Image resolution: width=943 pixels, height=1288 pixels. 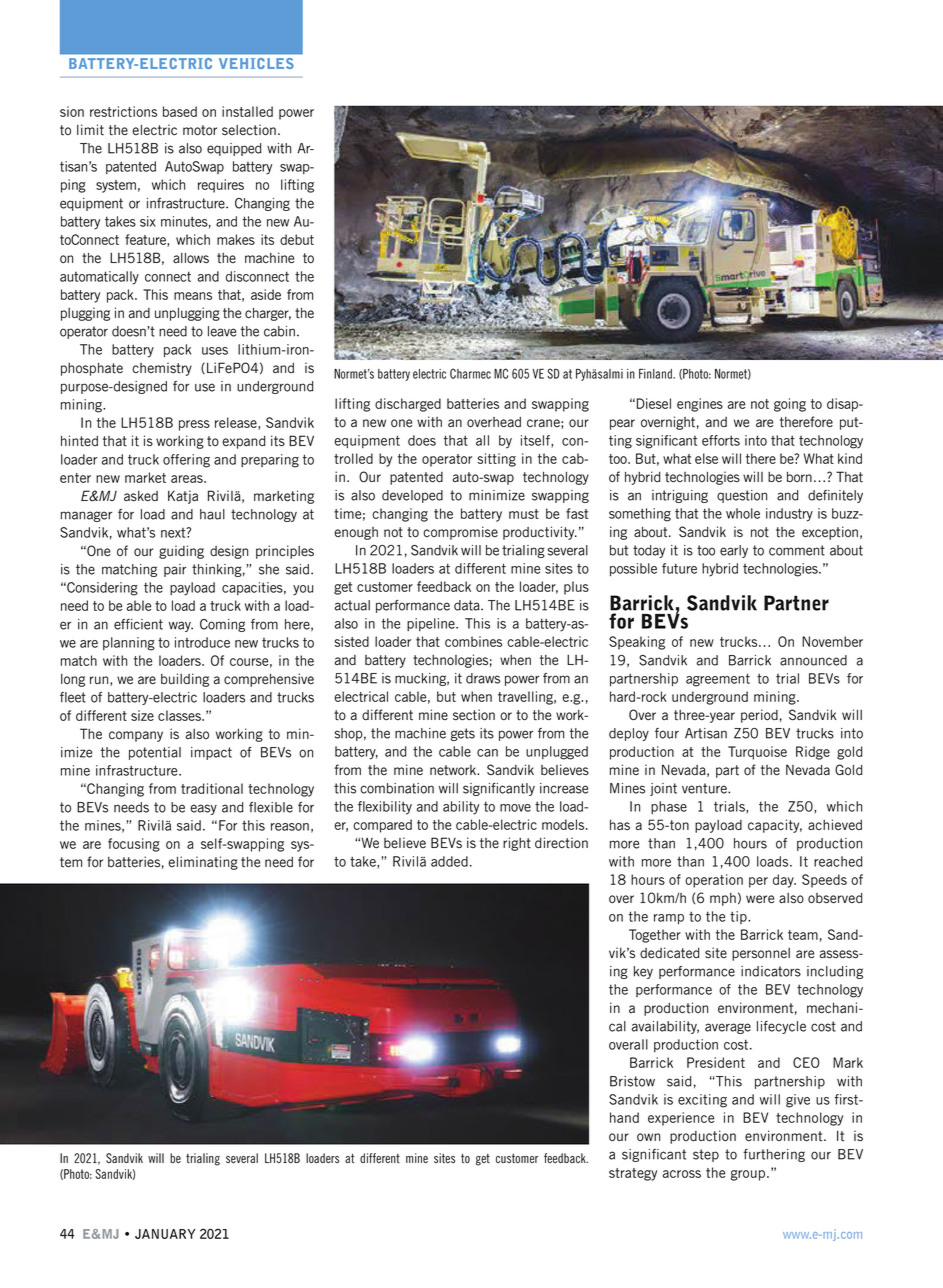 I want to click on planning, so click(x=129, y=644).
